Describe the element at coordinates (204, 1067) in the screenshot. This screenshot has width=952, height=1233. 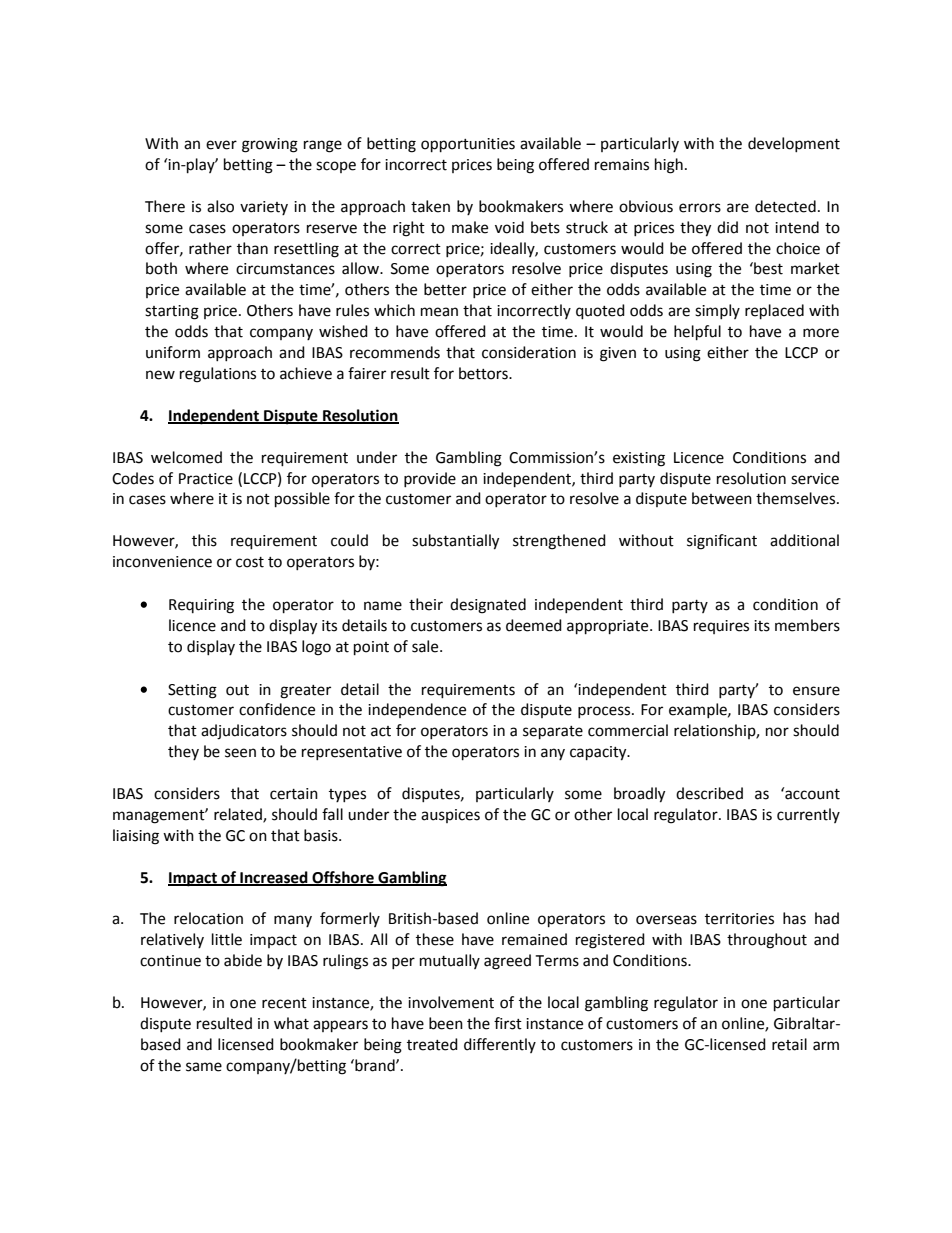
I see `same` at that location.
